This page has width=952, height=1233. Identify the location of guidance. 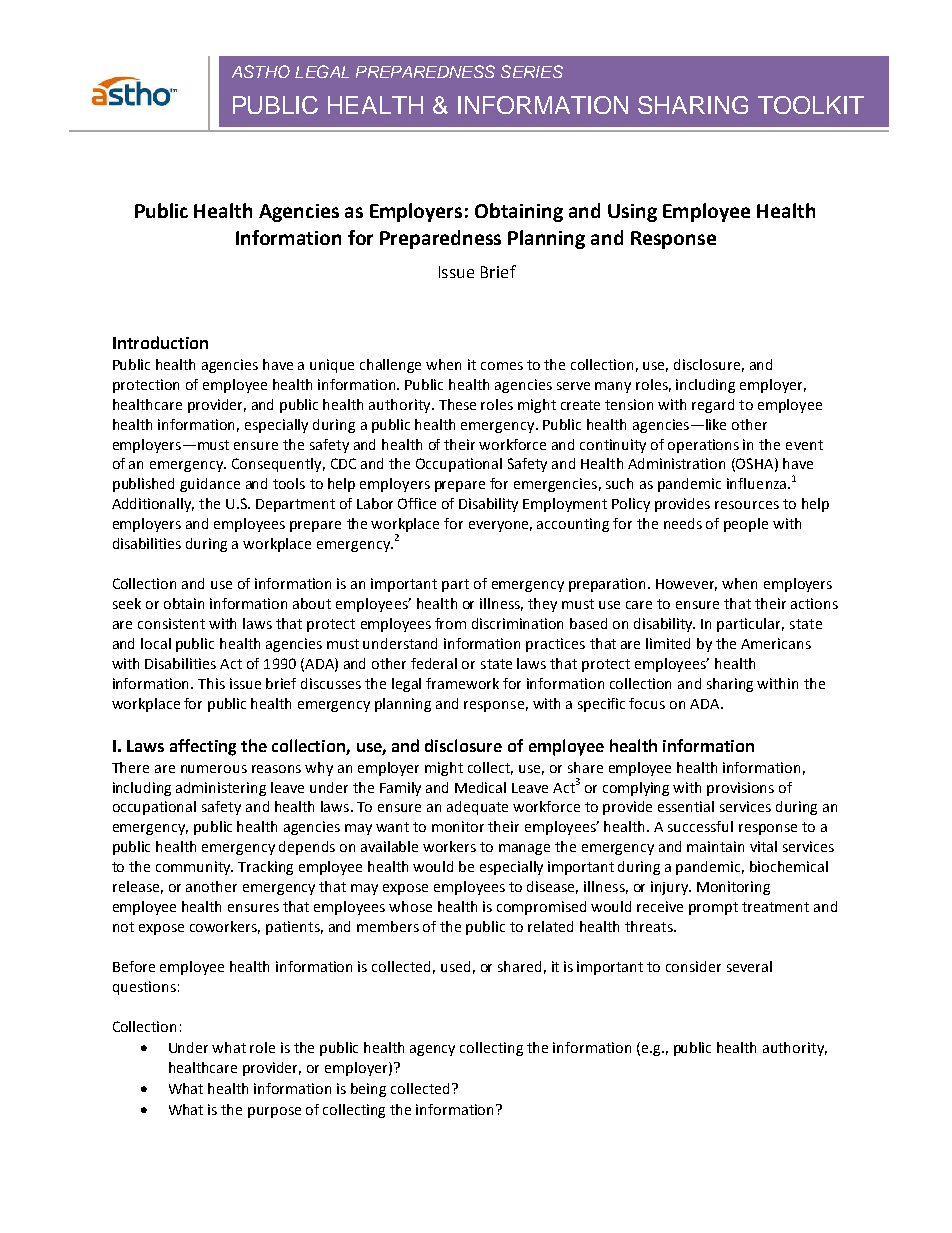
(210, 485).
